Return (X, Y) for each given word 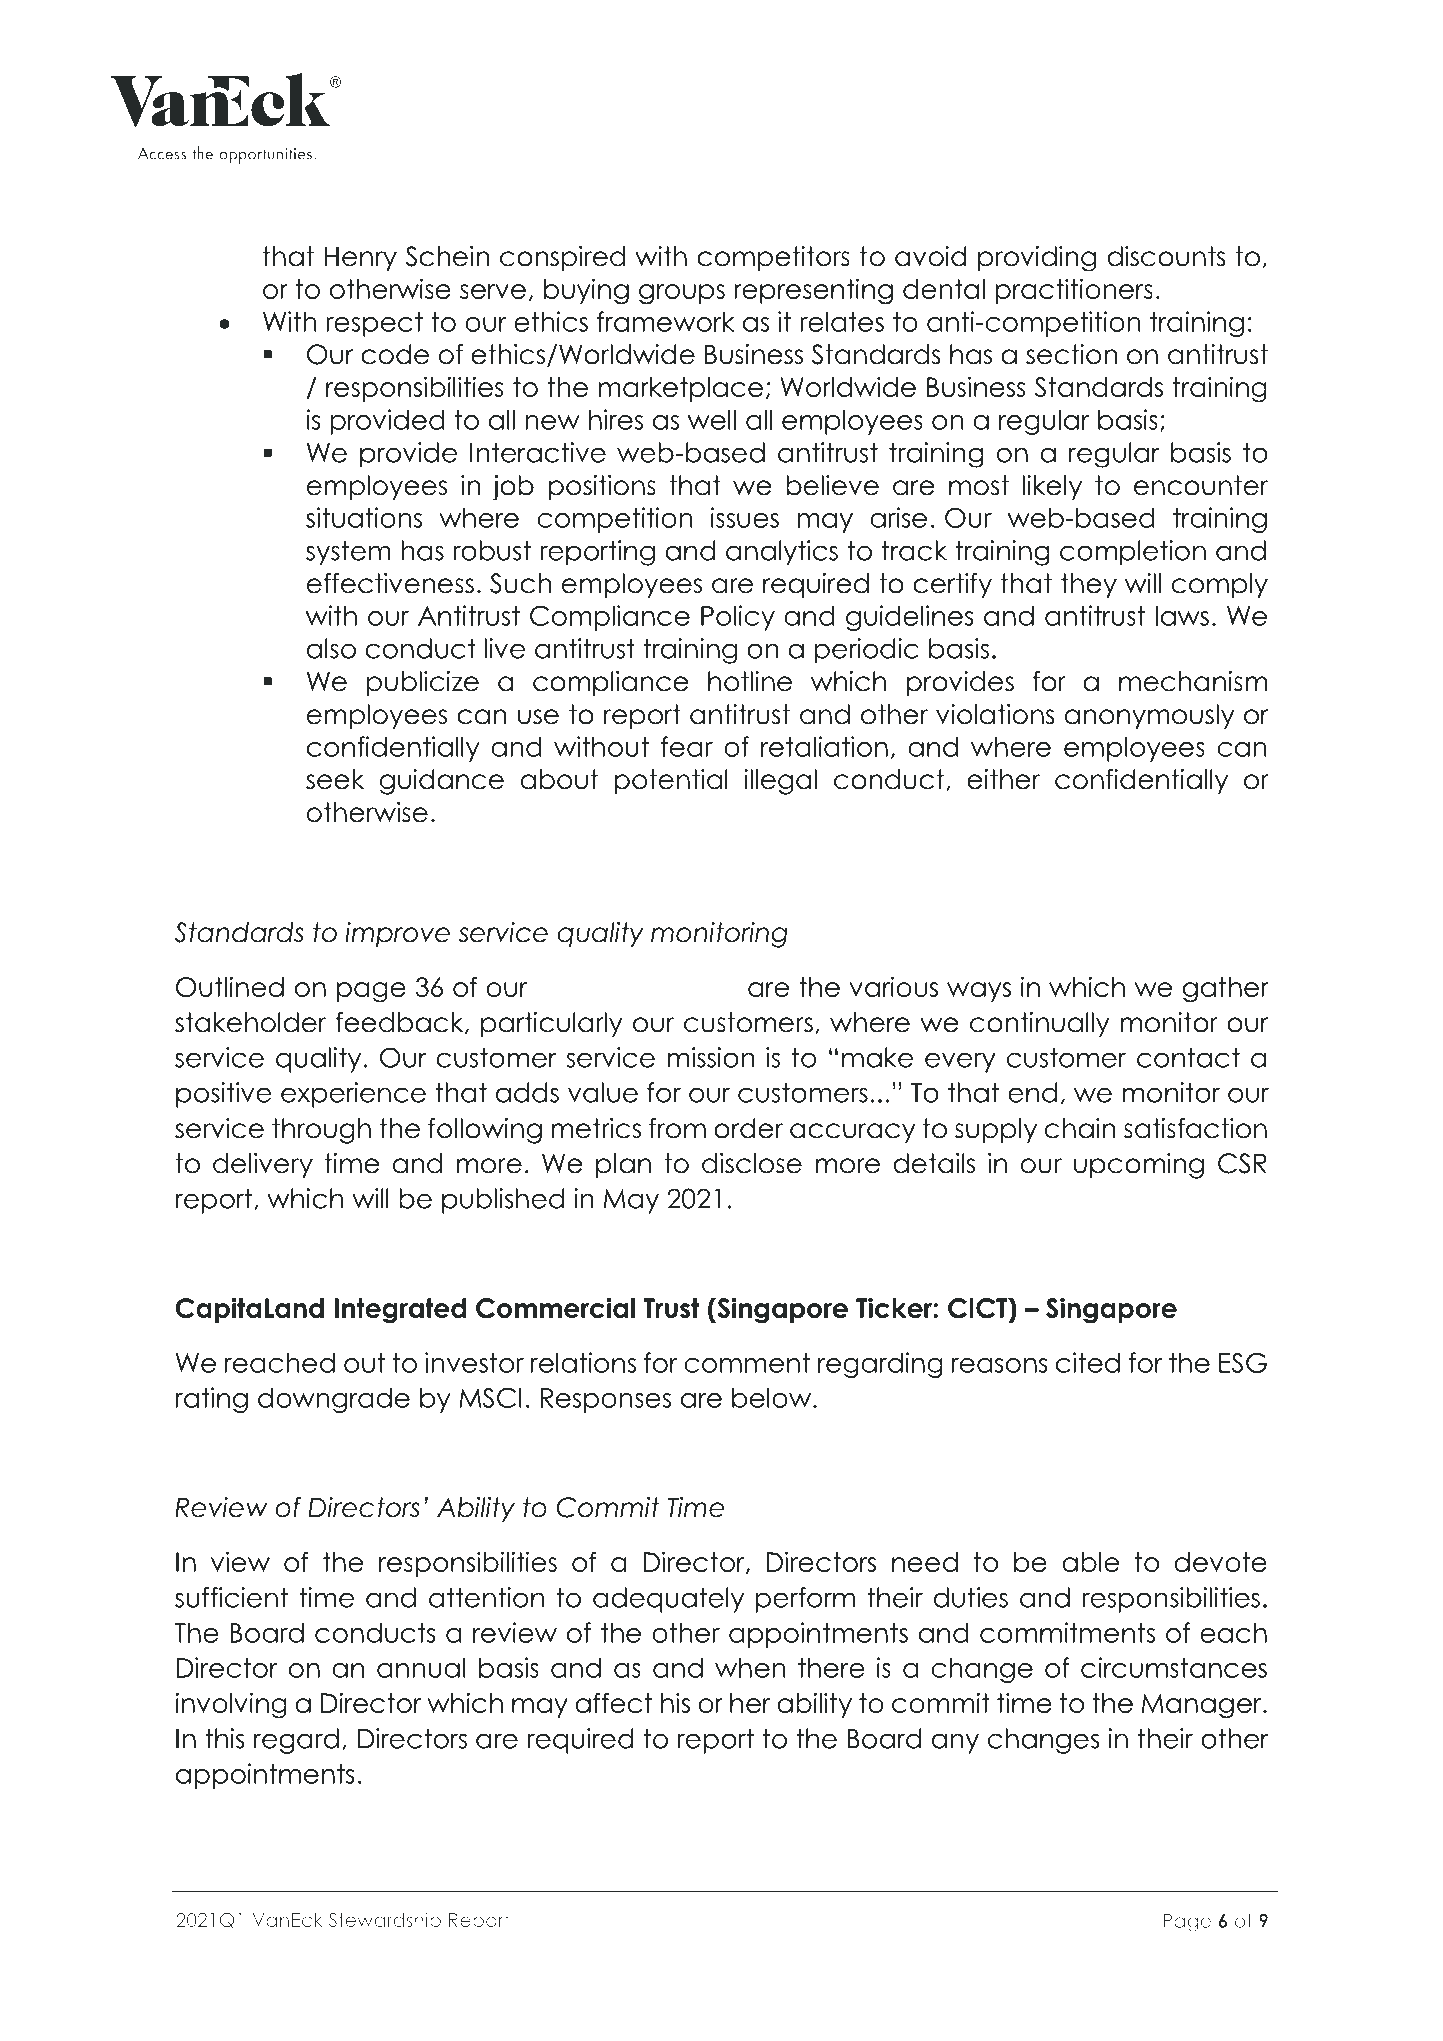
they (1089, 585)
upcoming (1139, 1166)
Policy (738, 618)
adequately (668, 1600)
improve (397, 935)
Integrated (400, 1311)
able (1090, 1562)
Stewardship (385, 1921)
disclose (752, 1163)
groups (682, 294)
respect (374, 324)
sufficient (231, 1597)
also (331, 648)
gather (1226, 990)
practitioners (1074, 291)
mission (710, 1057)
